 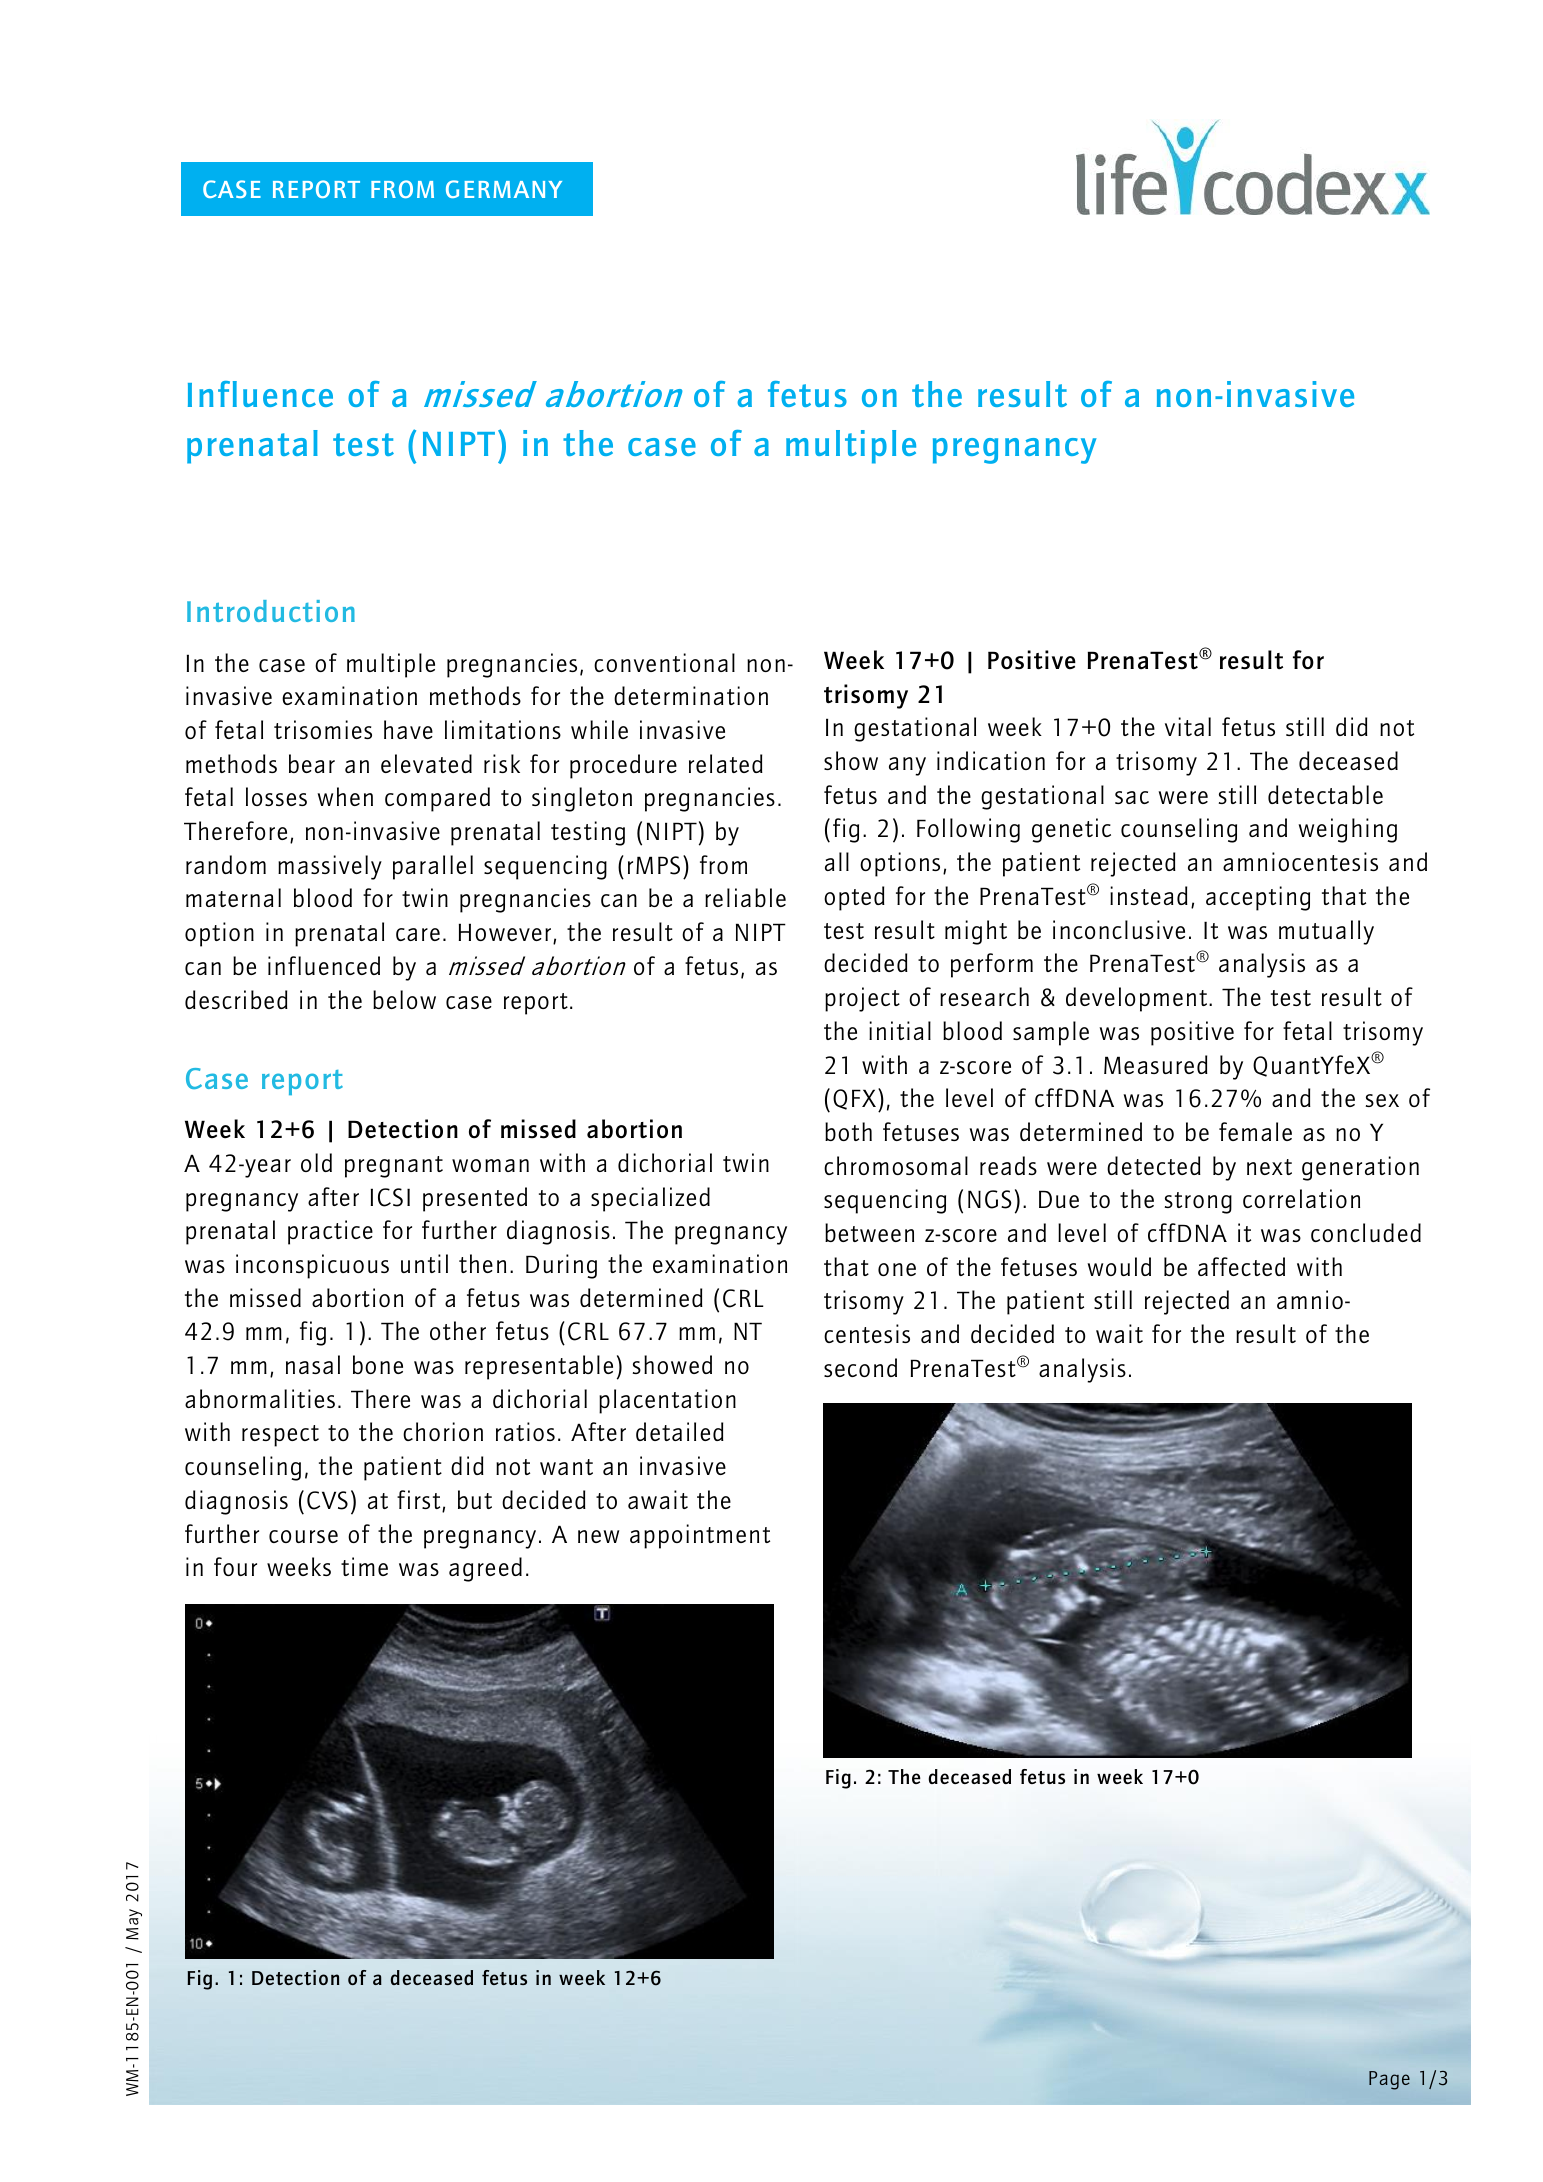 I want to click on affected, so click(x=1241, y=1266).
